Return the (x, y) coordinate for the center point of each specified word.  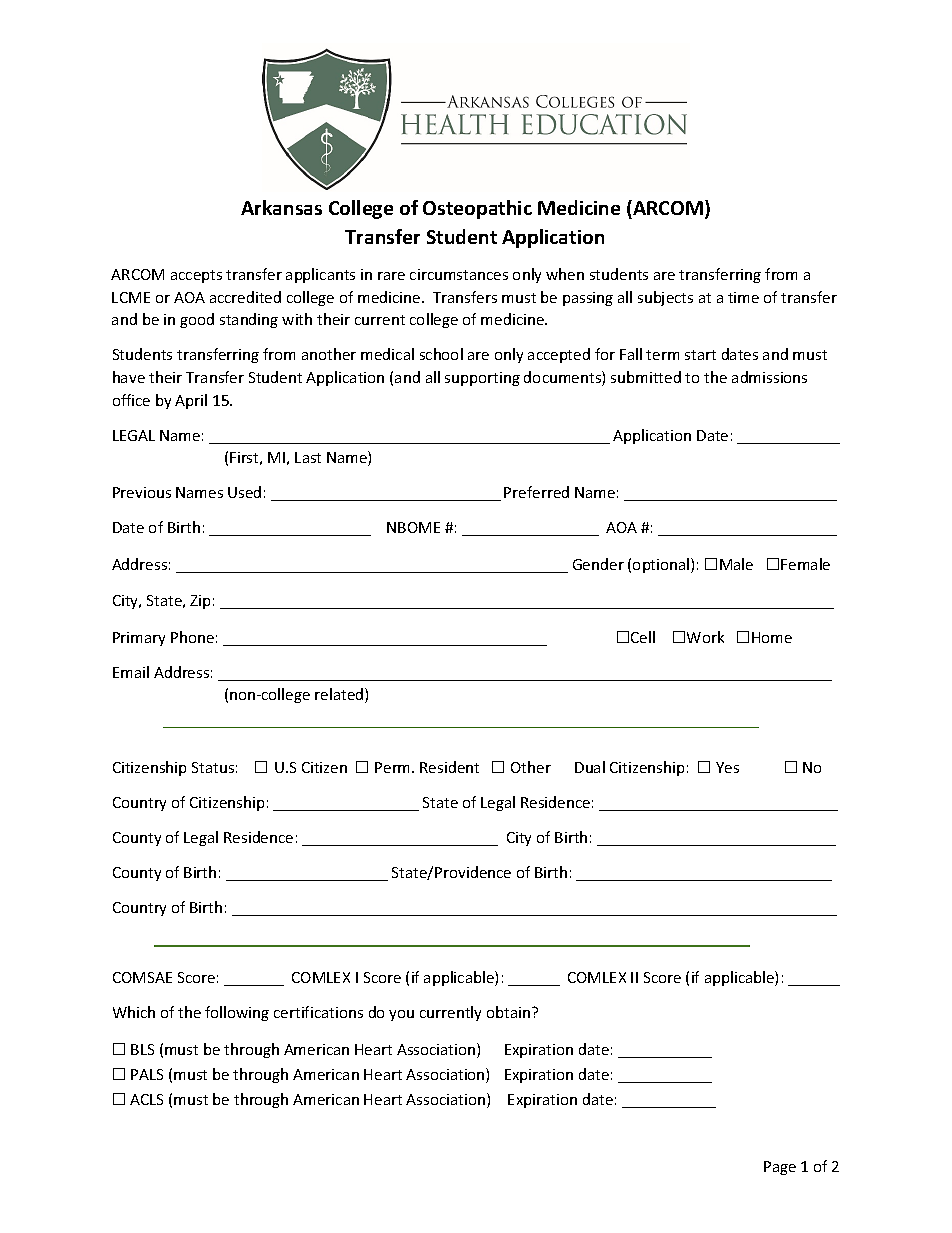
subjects (665, 298)
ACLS (146, 1099)
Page (780, 1168)
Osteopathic (477, 209)
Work (705, 637)
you (401, 1015)
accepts (196, 276)
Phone (192, 637)
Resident (449, 767)
